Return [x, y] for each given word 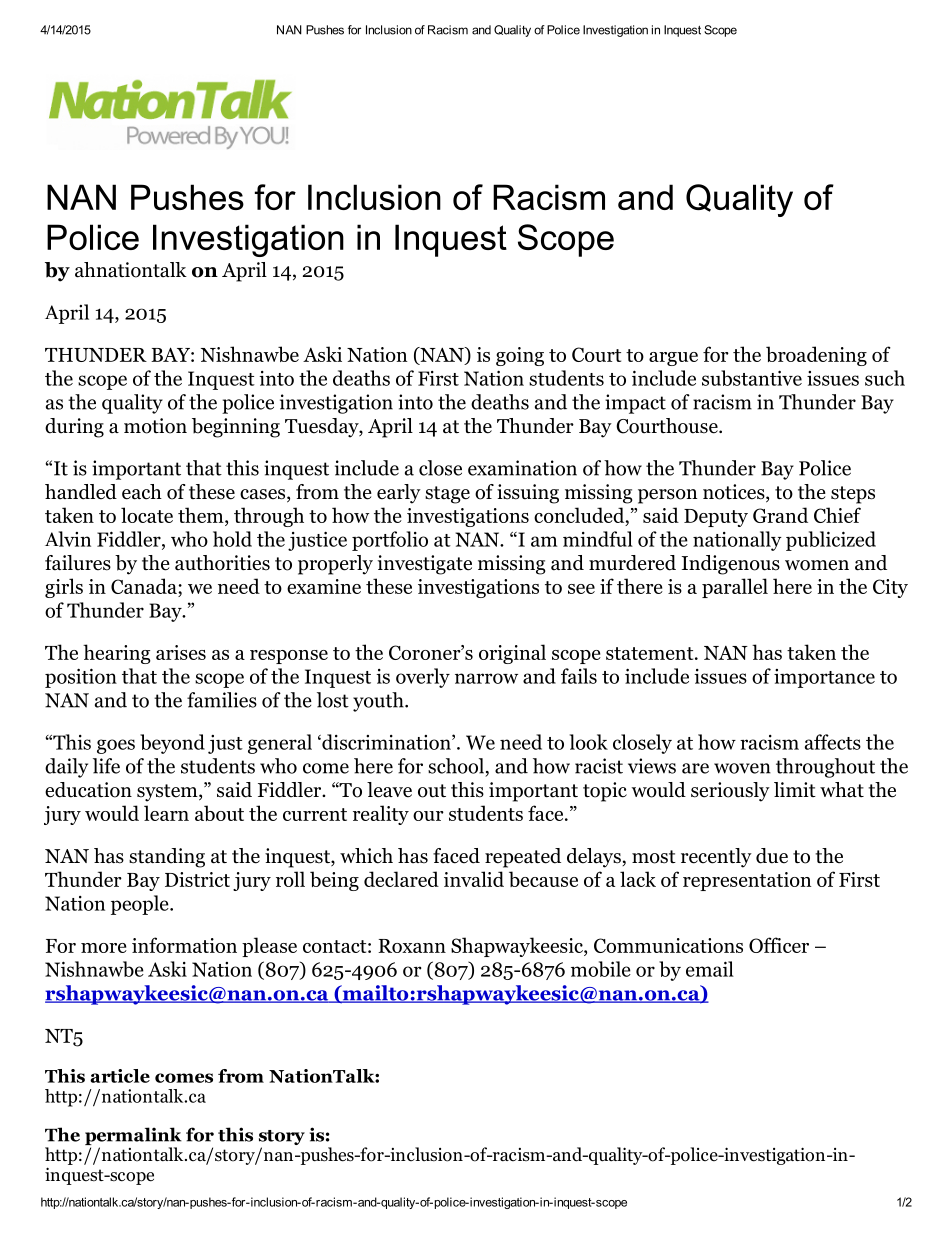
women [817, 565]
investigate [425, 565]
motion [155, 426]
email [710, 969]
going [520, 356]
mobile [601, 969]
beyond [172, 744]
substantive [752, 378]
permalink [133, 1136]
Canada [145, 587]
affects [833, 742]
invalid [474, 879]
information [184, 945]
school [456, 766]
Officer [779, 945]
